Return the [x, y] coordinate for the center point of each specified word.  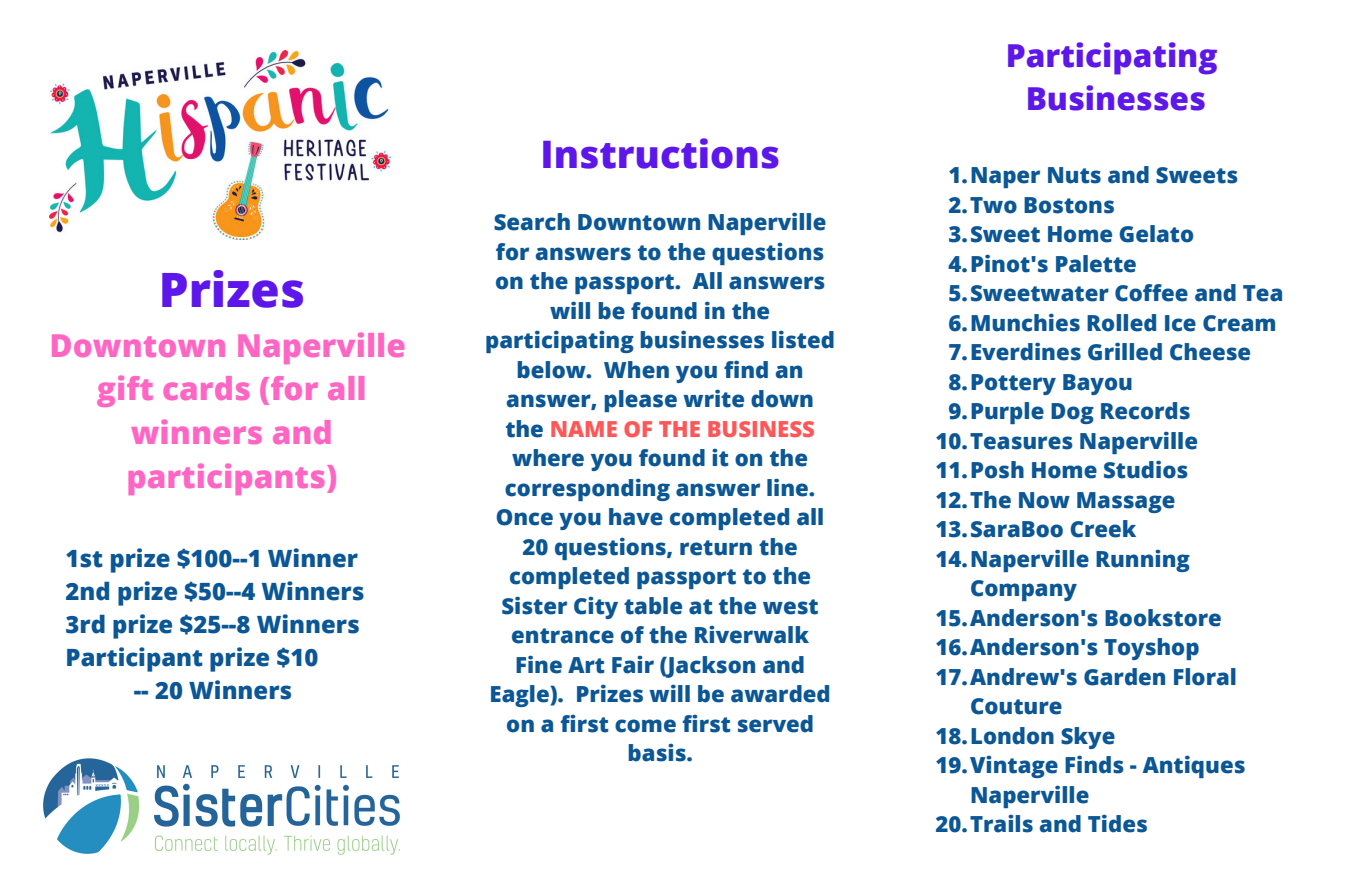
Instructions [661, 153]
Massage [1126, 502]
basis [658, 753]
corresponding [587, 489]
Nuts [1074, 175]
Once [524, 517]
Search [532, 222]
